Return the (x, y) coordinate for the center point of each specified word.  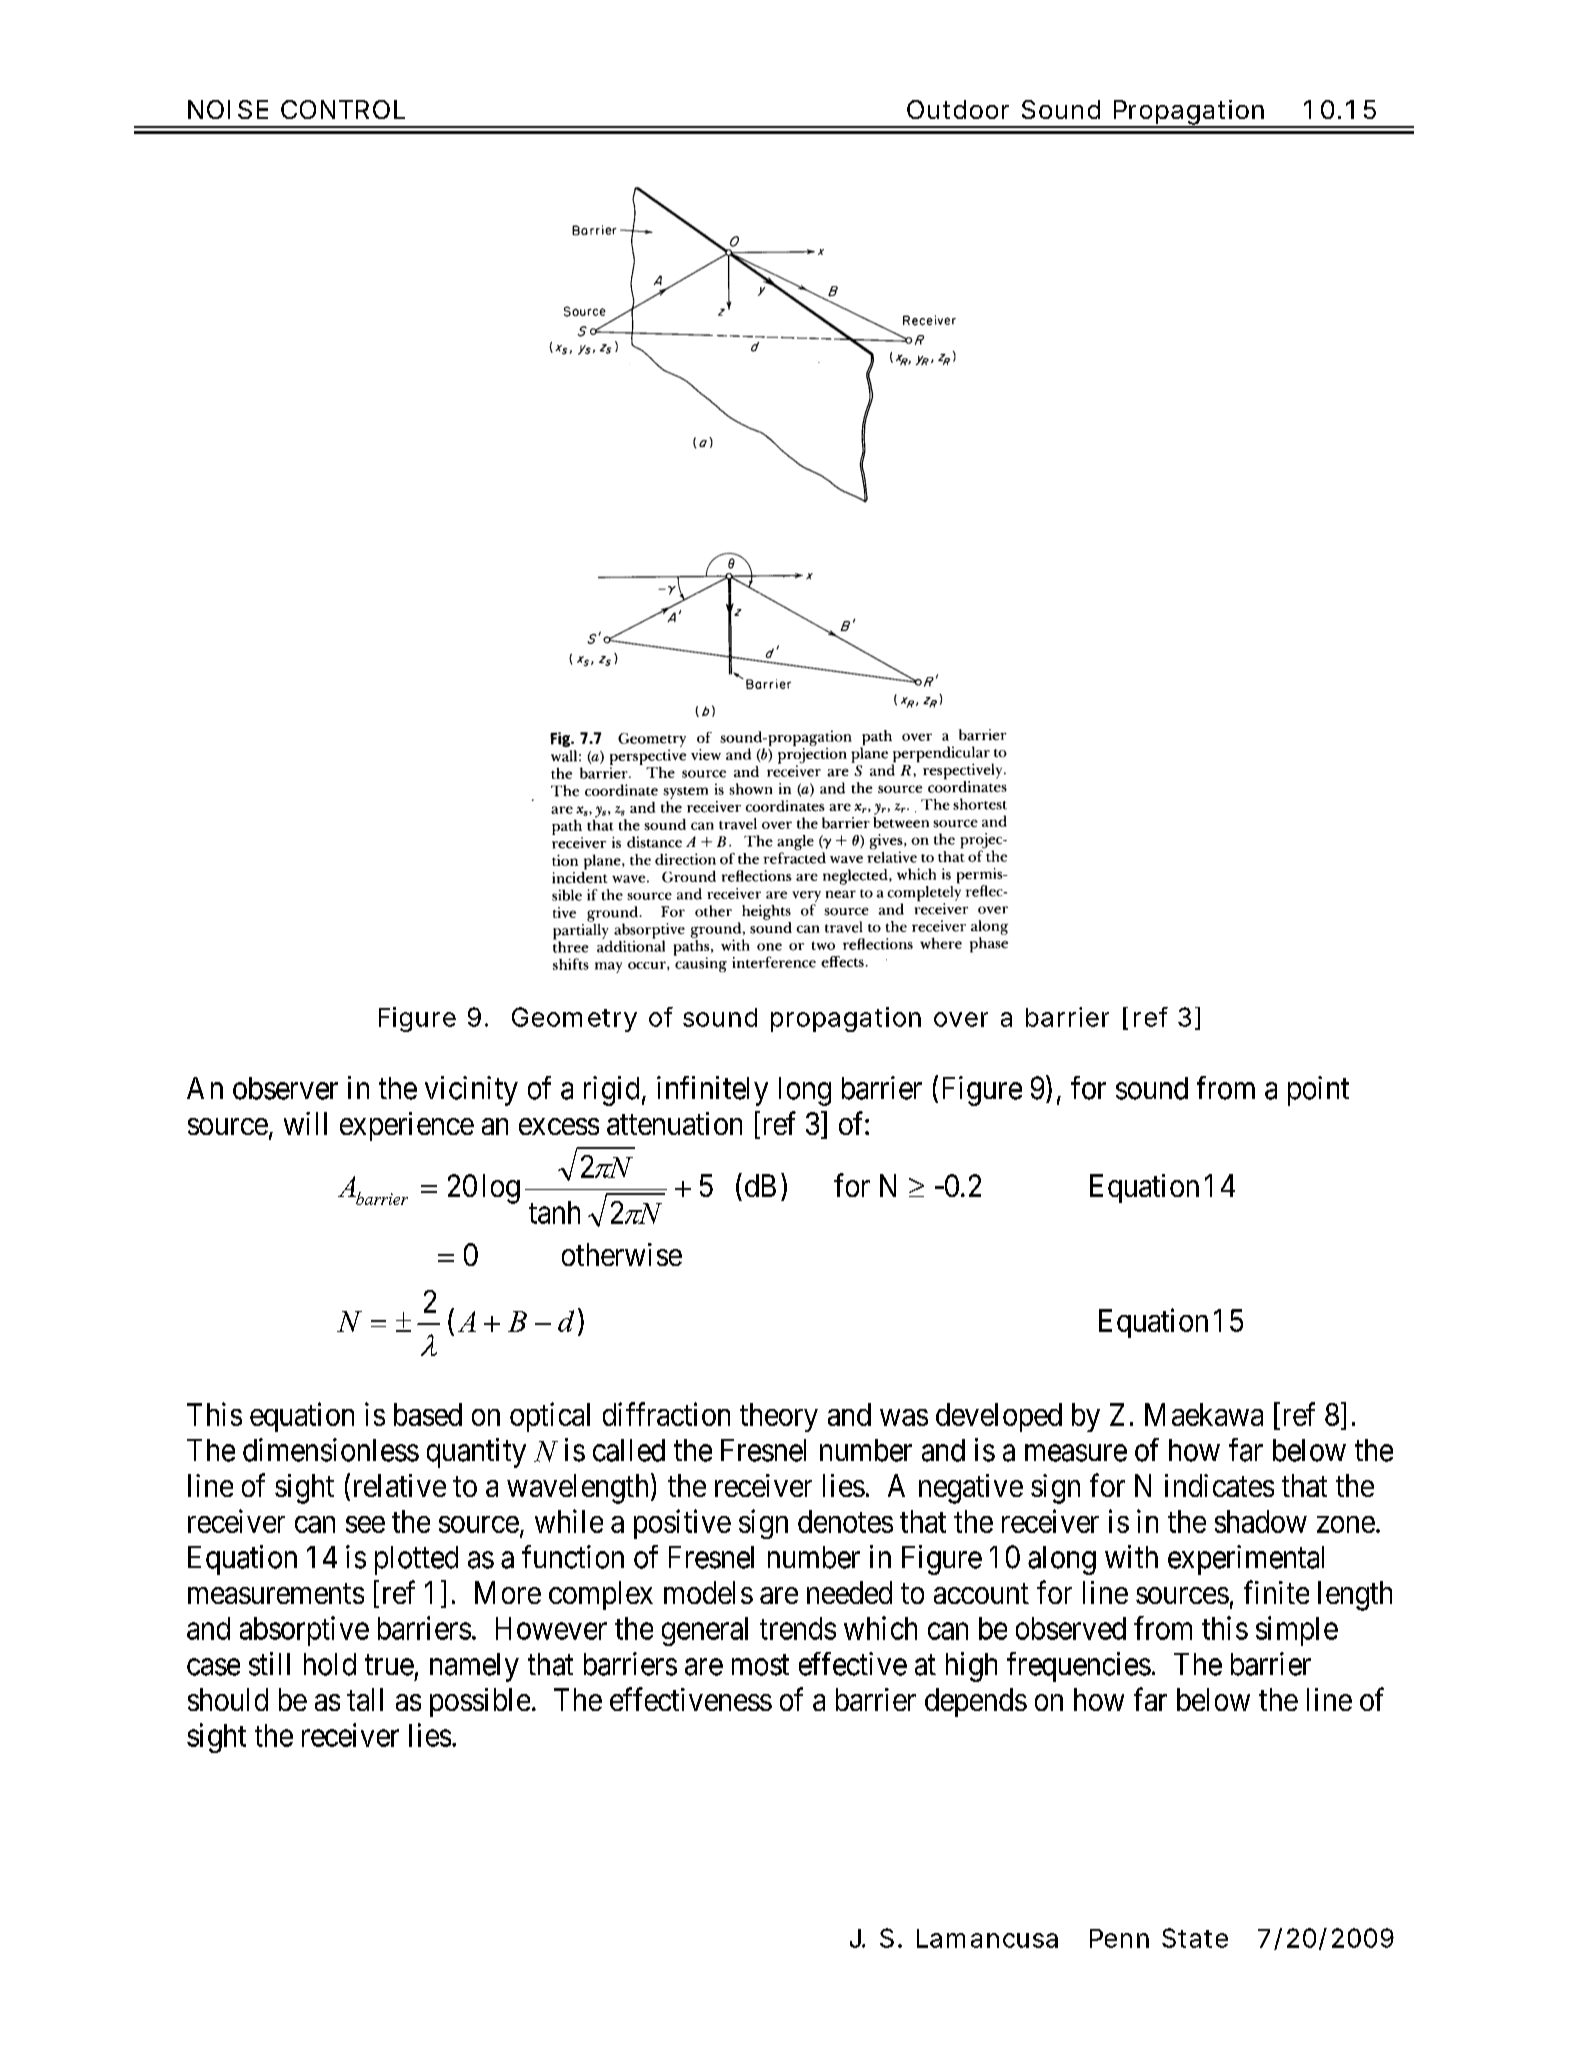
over (961, 1019)
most (760, 1665)
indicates (1219, 1485)
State (1195, 1938)
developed (999, 1417)
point (1318, 1091)
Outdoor (958, 109)
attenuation (674, 1123)
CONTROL (343, 109)
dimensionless (331, 1450)
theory (779, 1417)
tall (365, 1699)
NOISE (228, 109)
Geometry (574, 1019)
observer (285, 1088)
